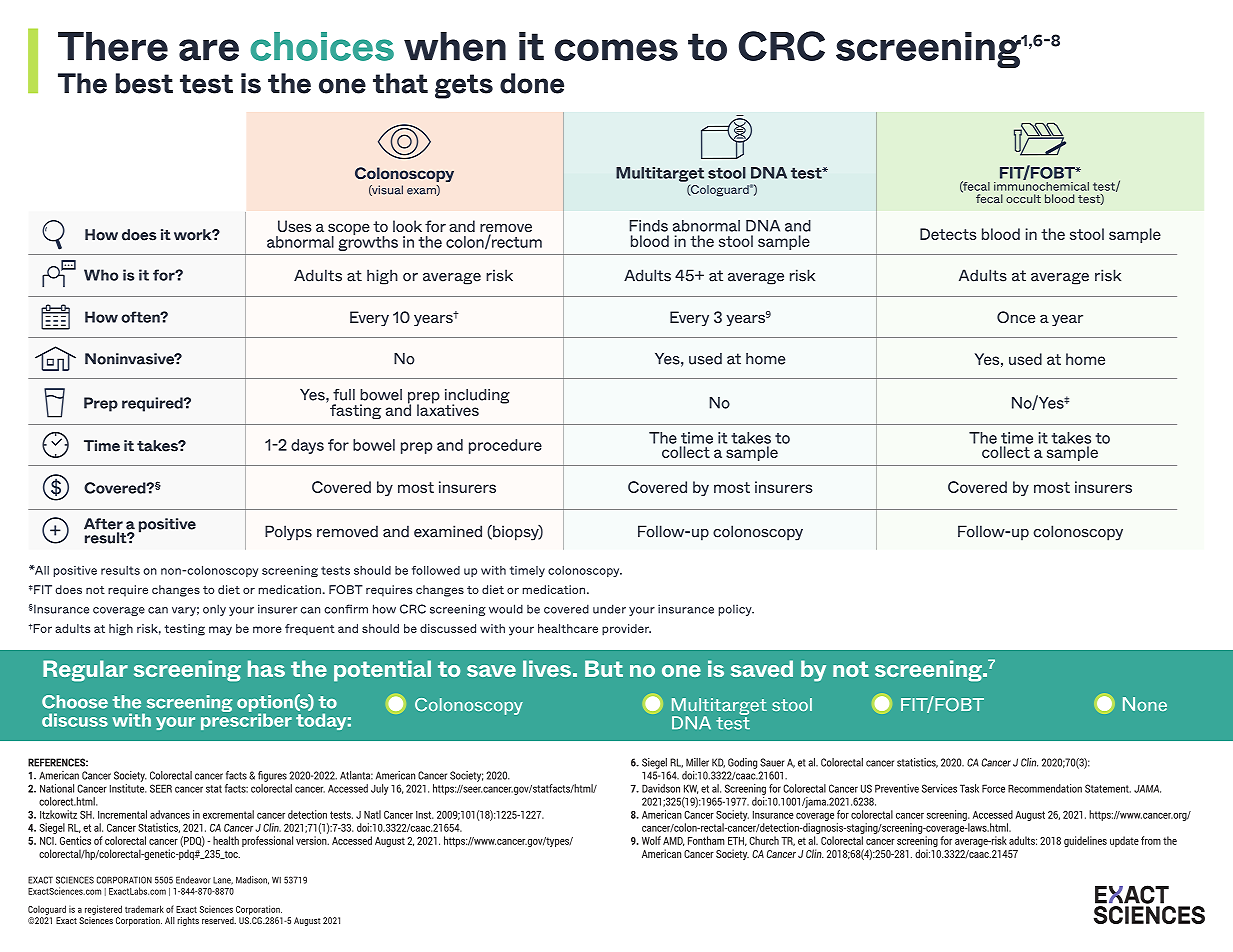  I want to click on Once, so click(1016, 317).
